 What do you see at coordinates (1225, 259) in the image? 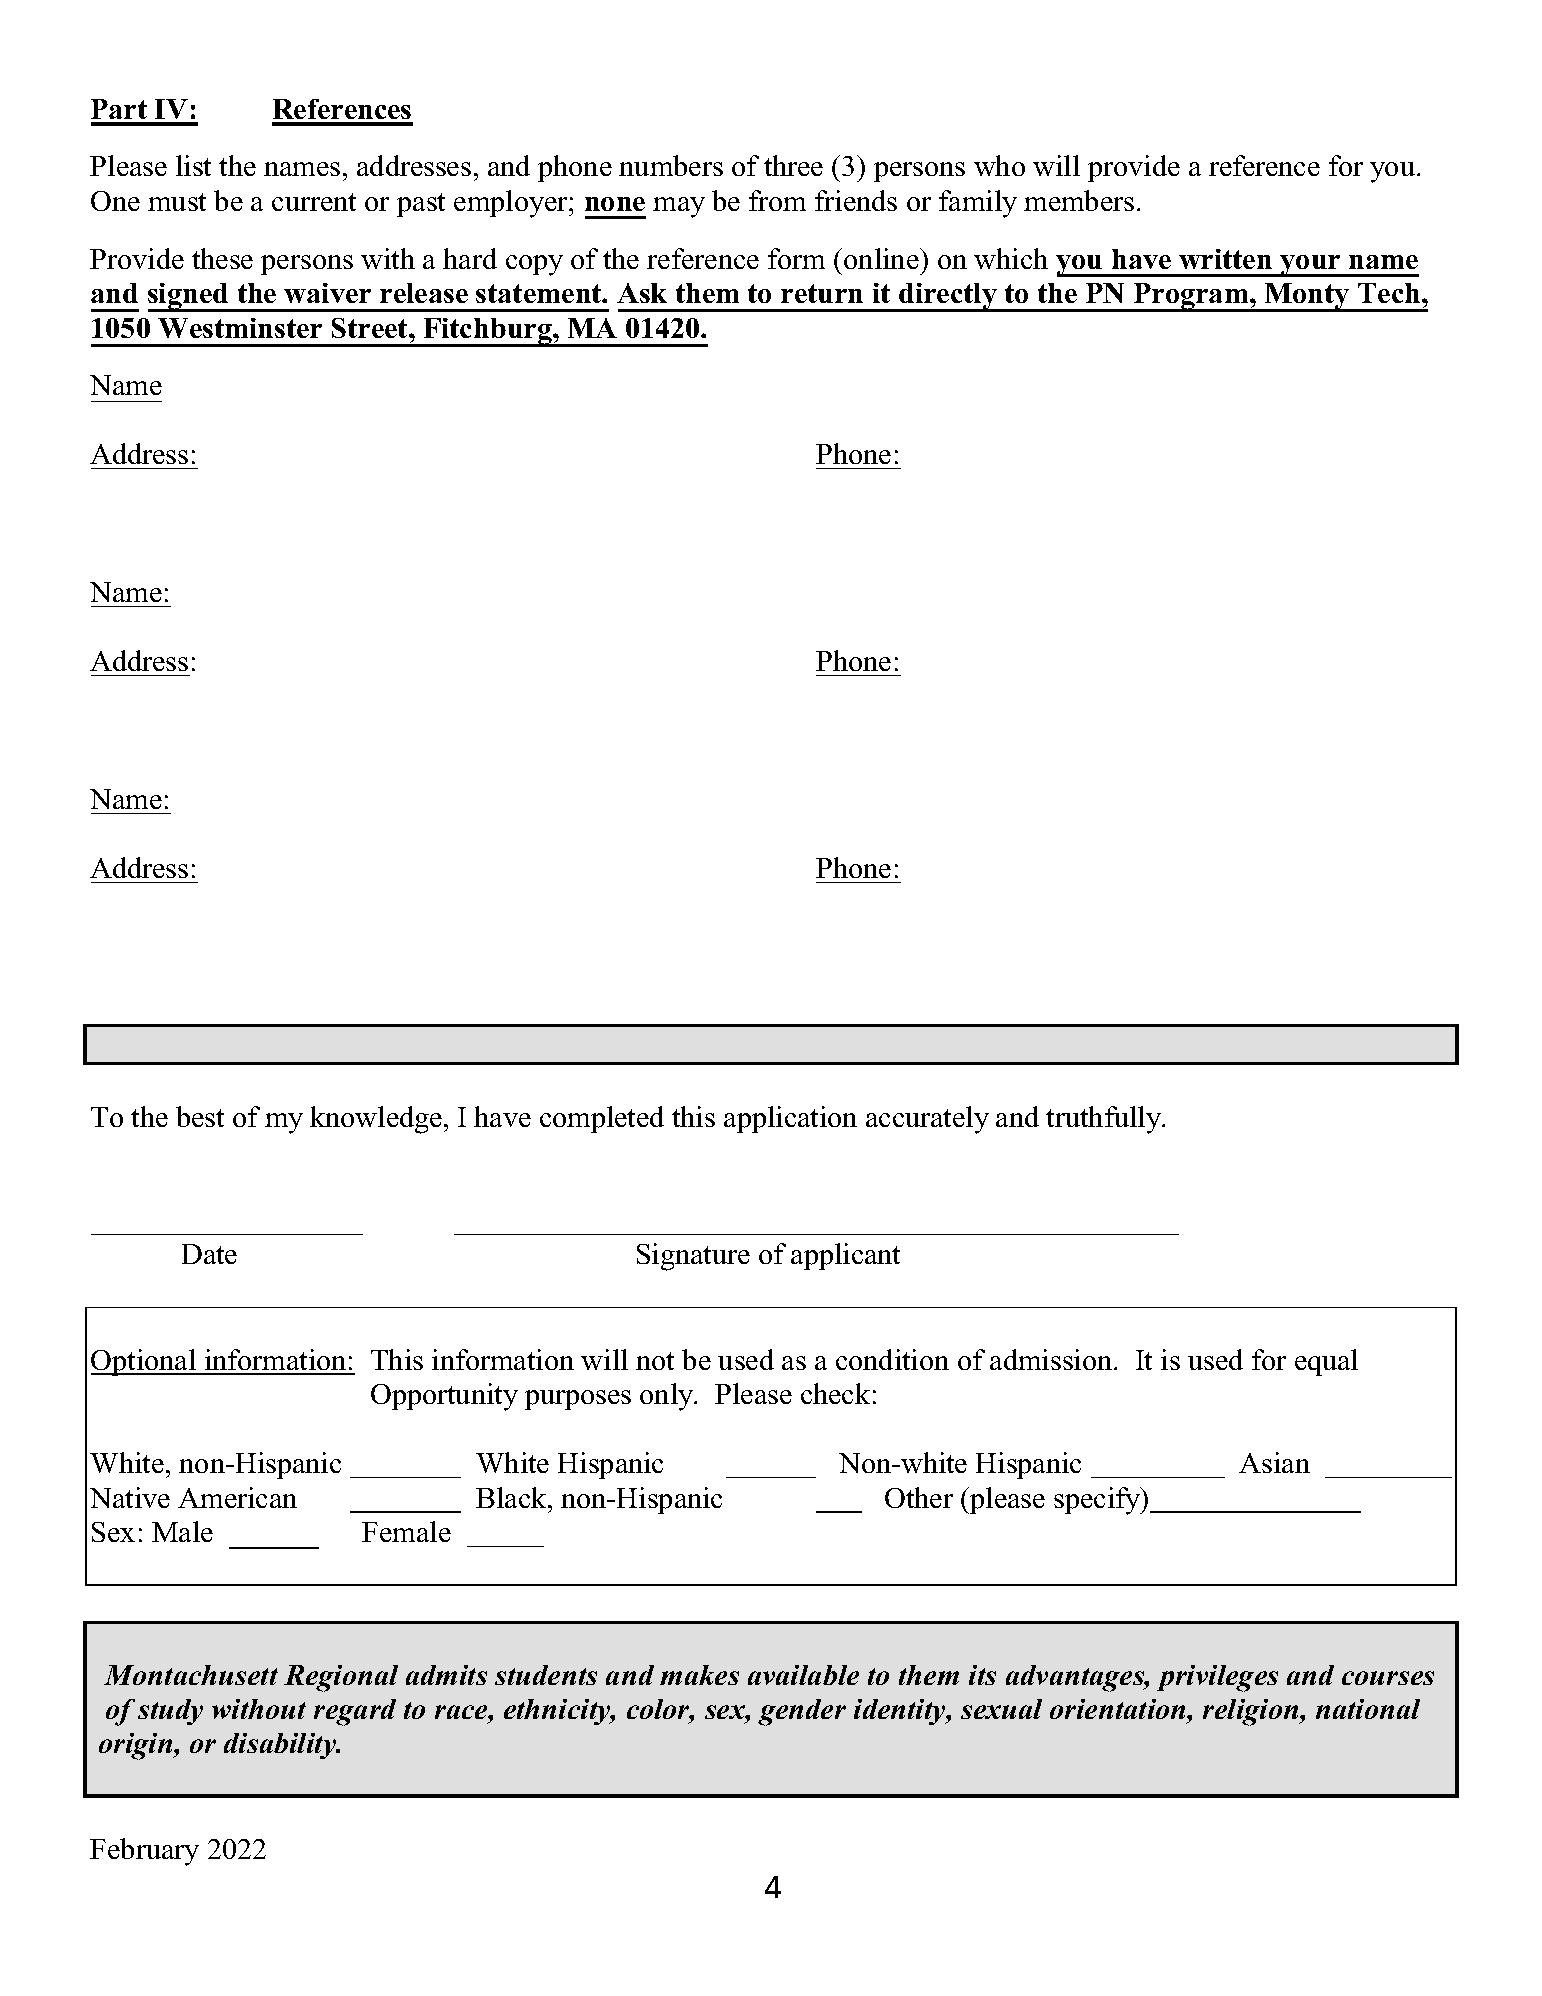
I see `written` at bounding box center [1225, 259].
